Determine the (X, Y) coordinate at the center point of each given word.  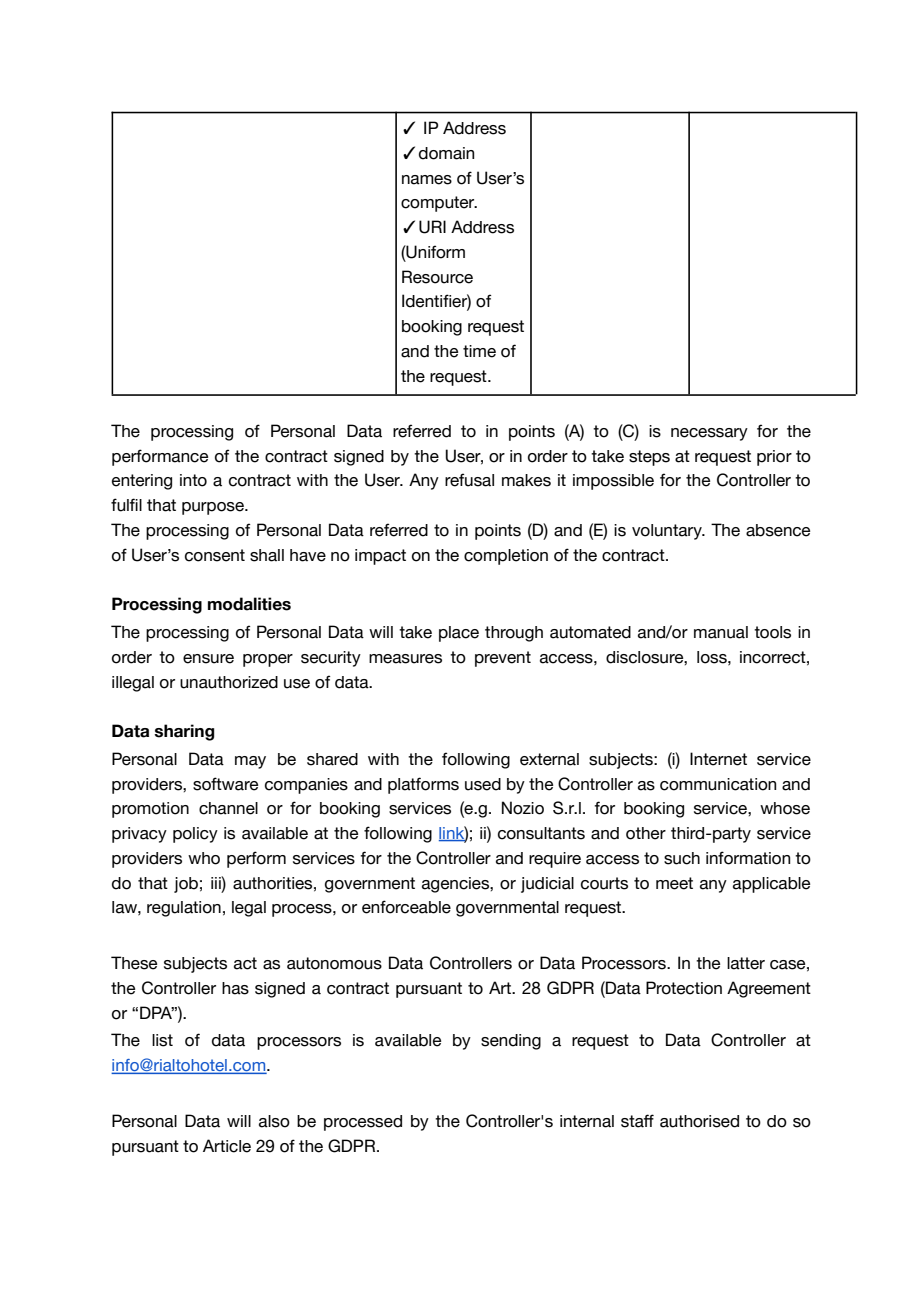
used (483, 784)
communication (718, 784)
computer (439, 204)
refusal (469, 480)
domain (446, 153)
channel (228, 808)
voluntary (668, 532)
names (427, 180)
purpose (214, 508)
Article (227, 1146)
